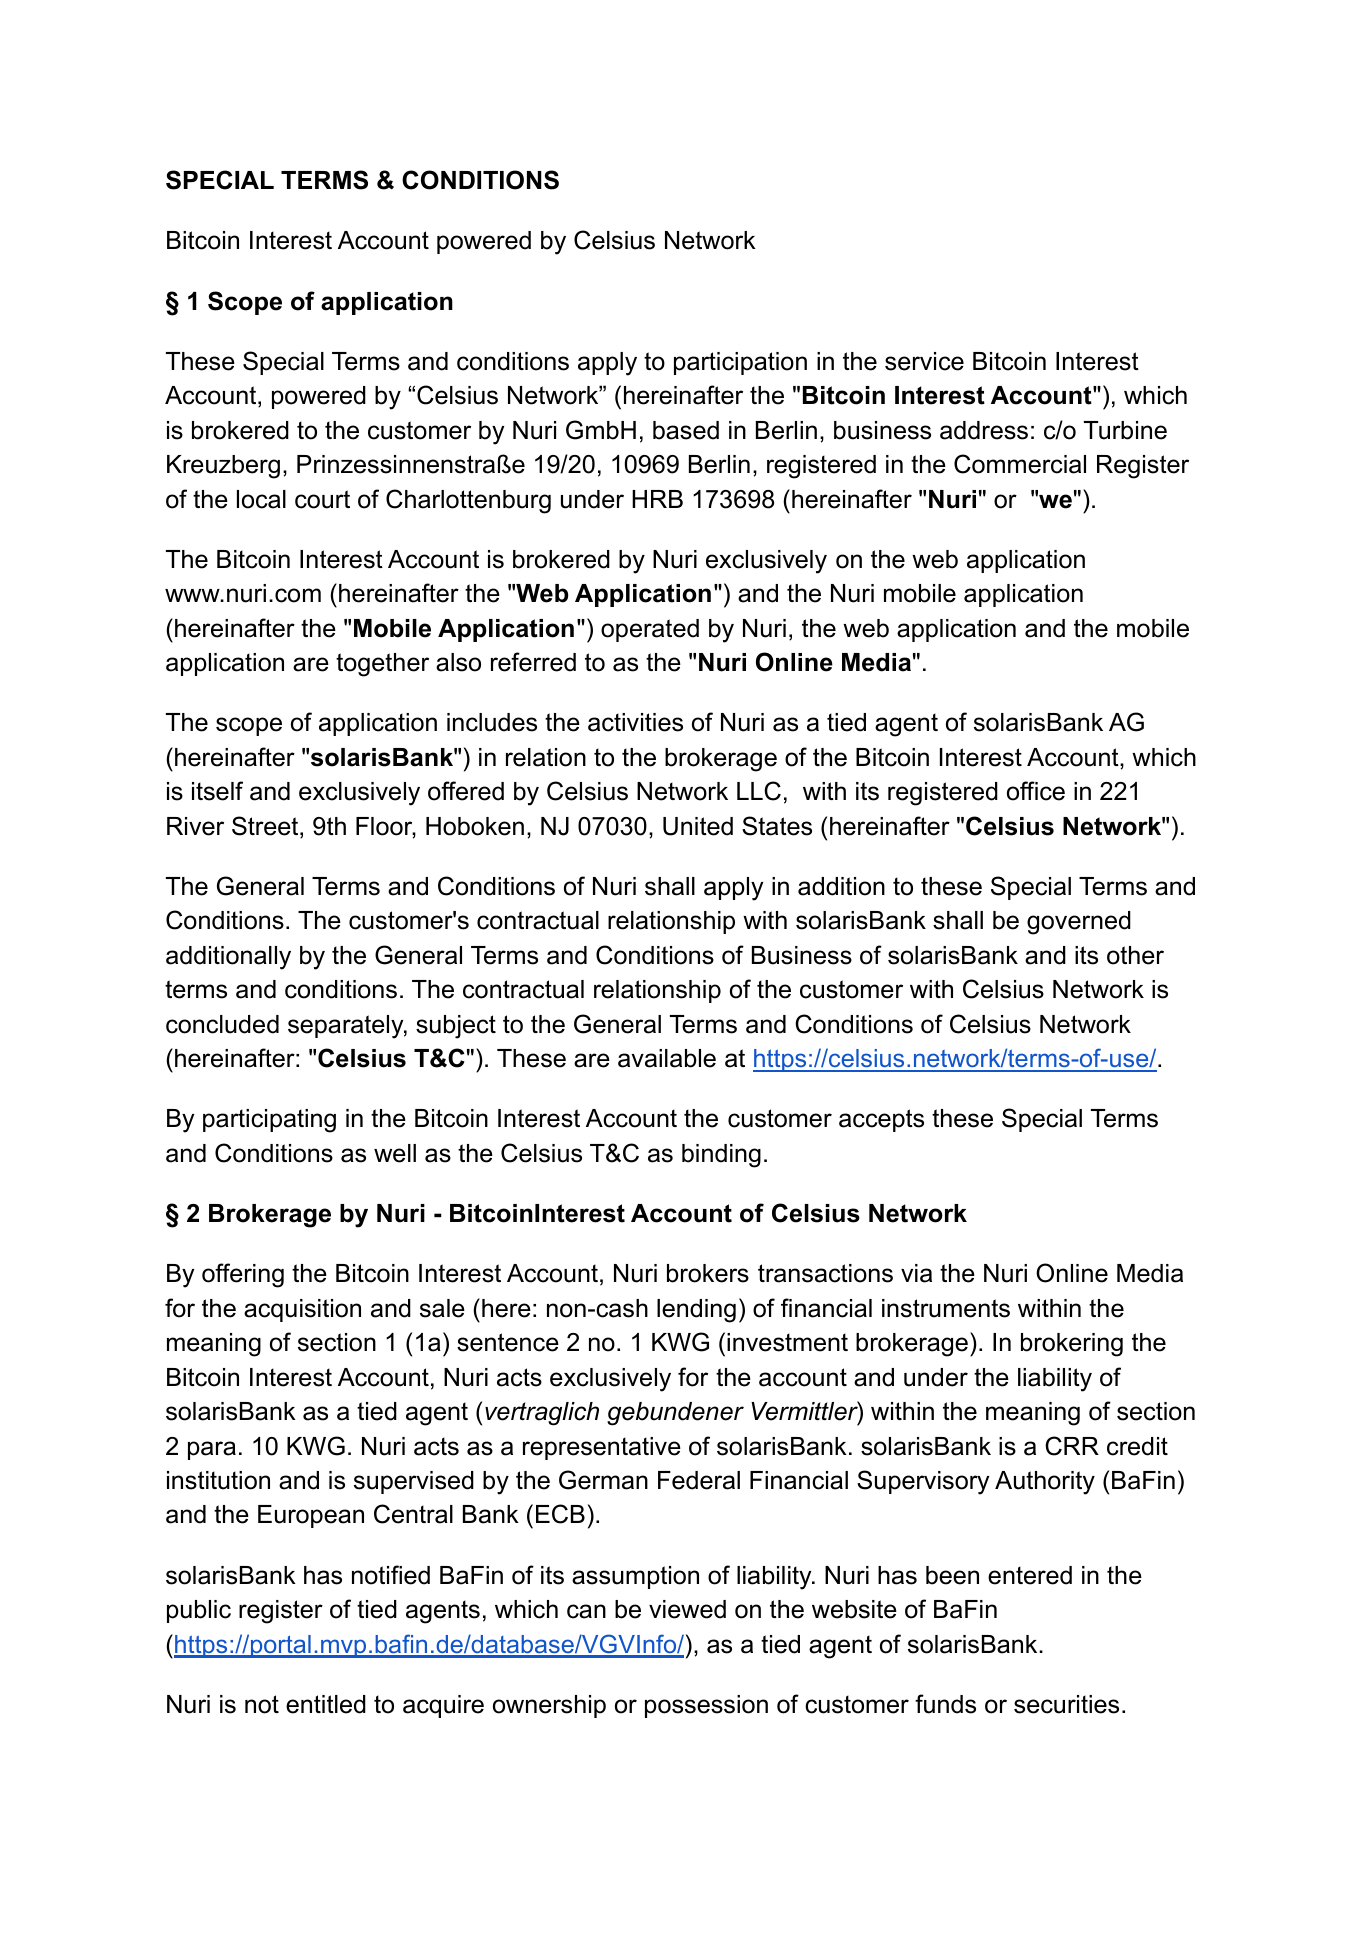 This screenshot has width=1368, height=1933. What do you see at coordinates (698, 826) in the screenshot?
I see `United` at bounding box center [698, 826].
